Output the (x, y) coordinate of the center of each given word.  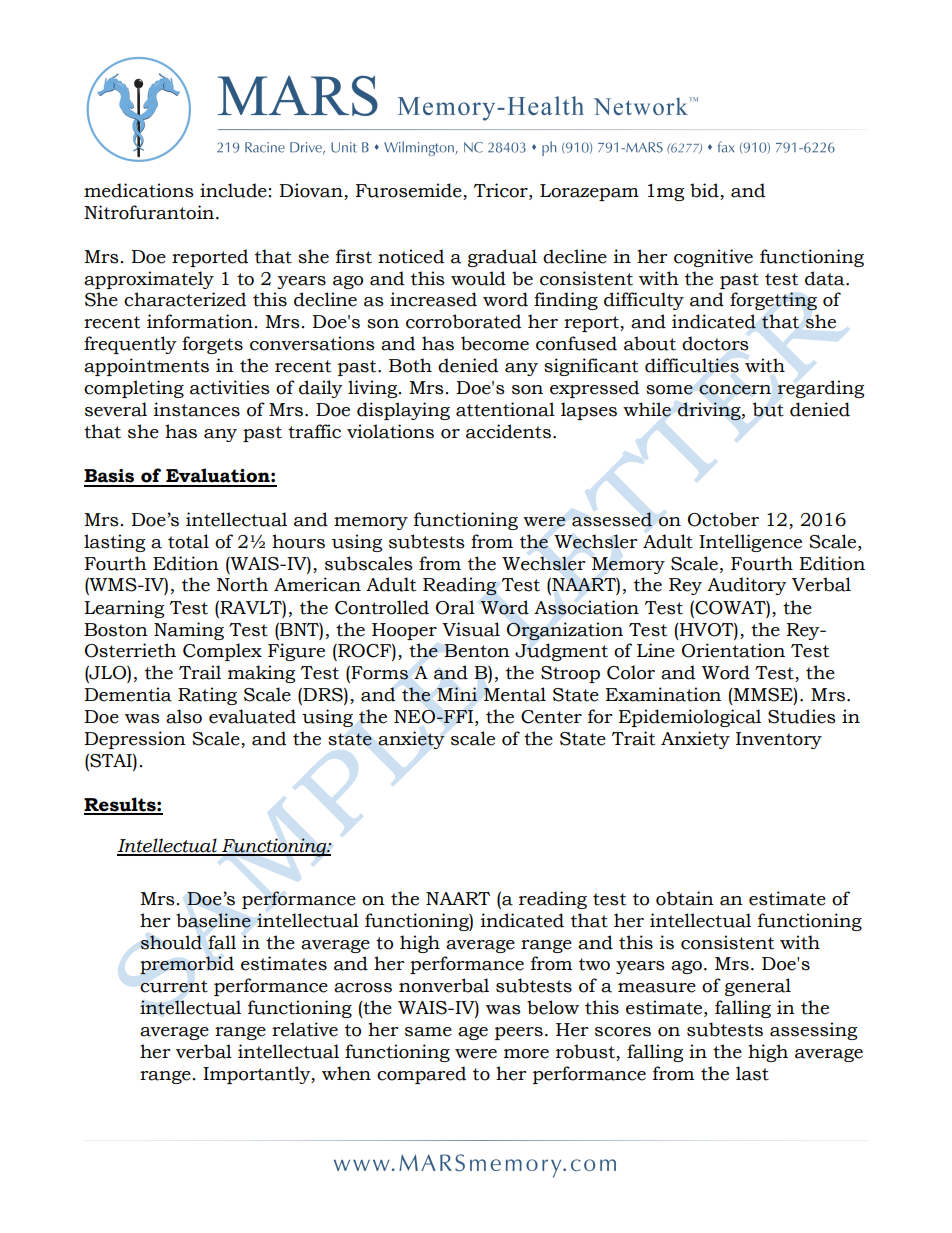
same (428, 1032)
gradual (502, 258)
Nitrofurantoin (150, 212)
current (174, 986)
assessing (813, 1031)
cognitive (713, 258)
